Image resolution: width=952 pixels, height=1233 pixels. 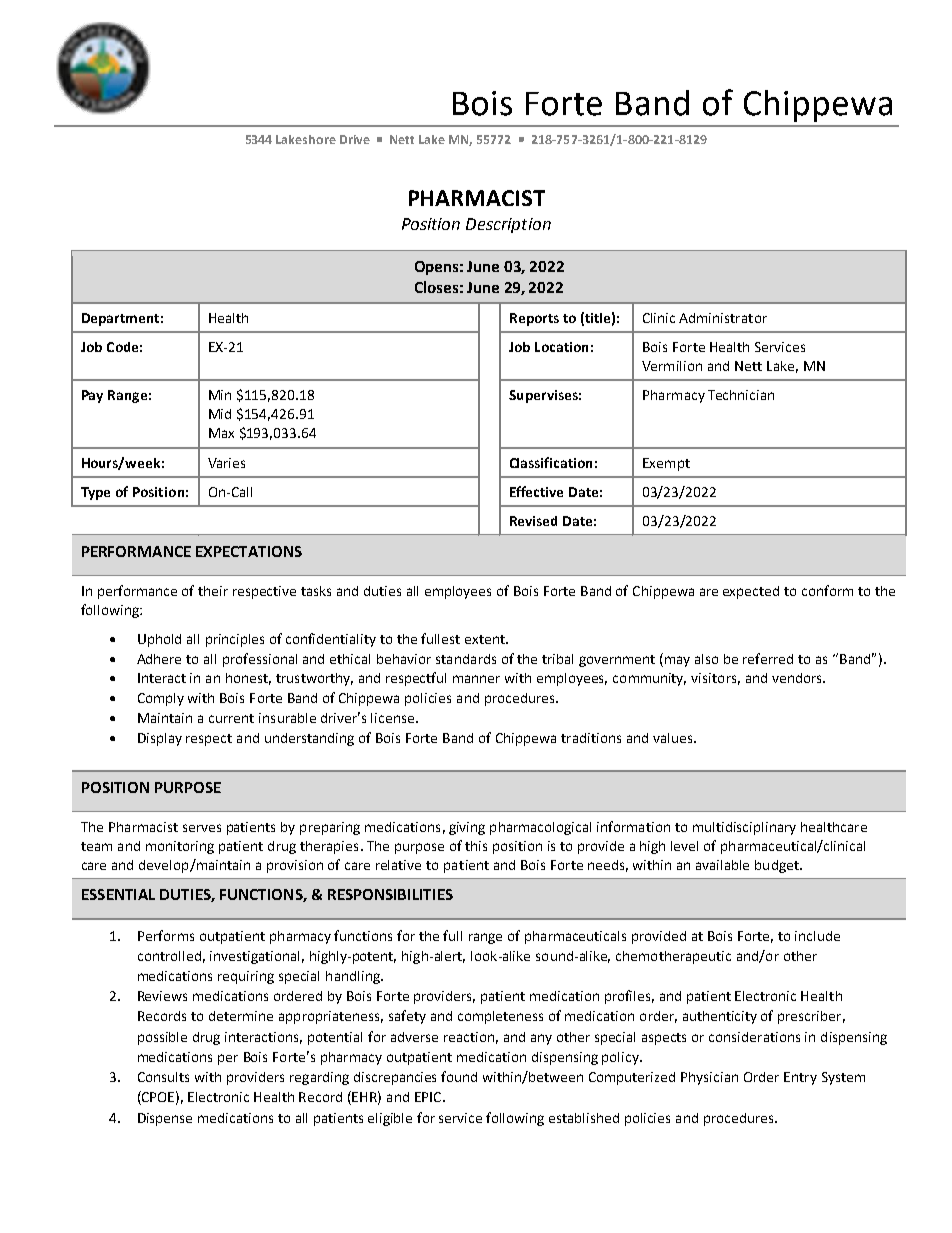 What do you see at coordinates (92, 396) in the screenshot?
I see `Pay` at bounding box center [92, 396].
